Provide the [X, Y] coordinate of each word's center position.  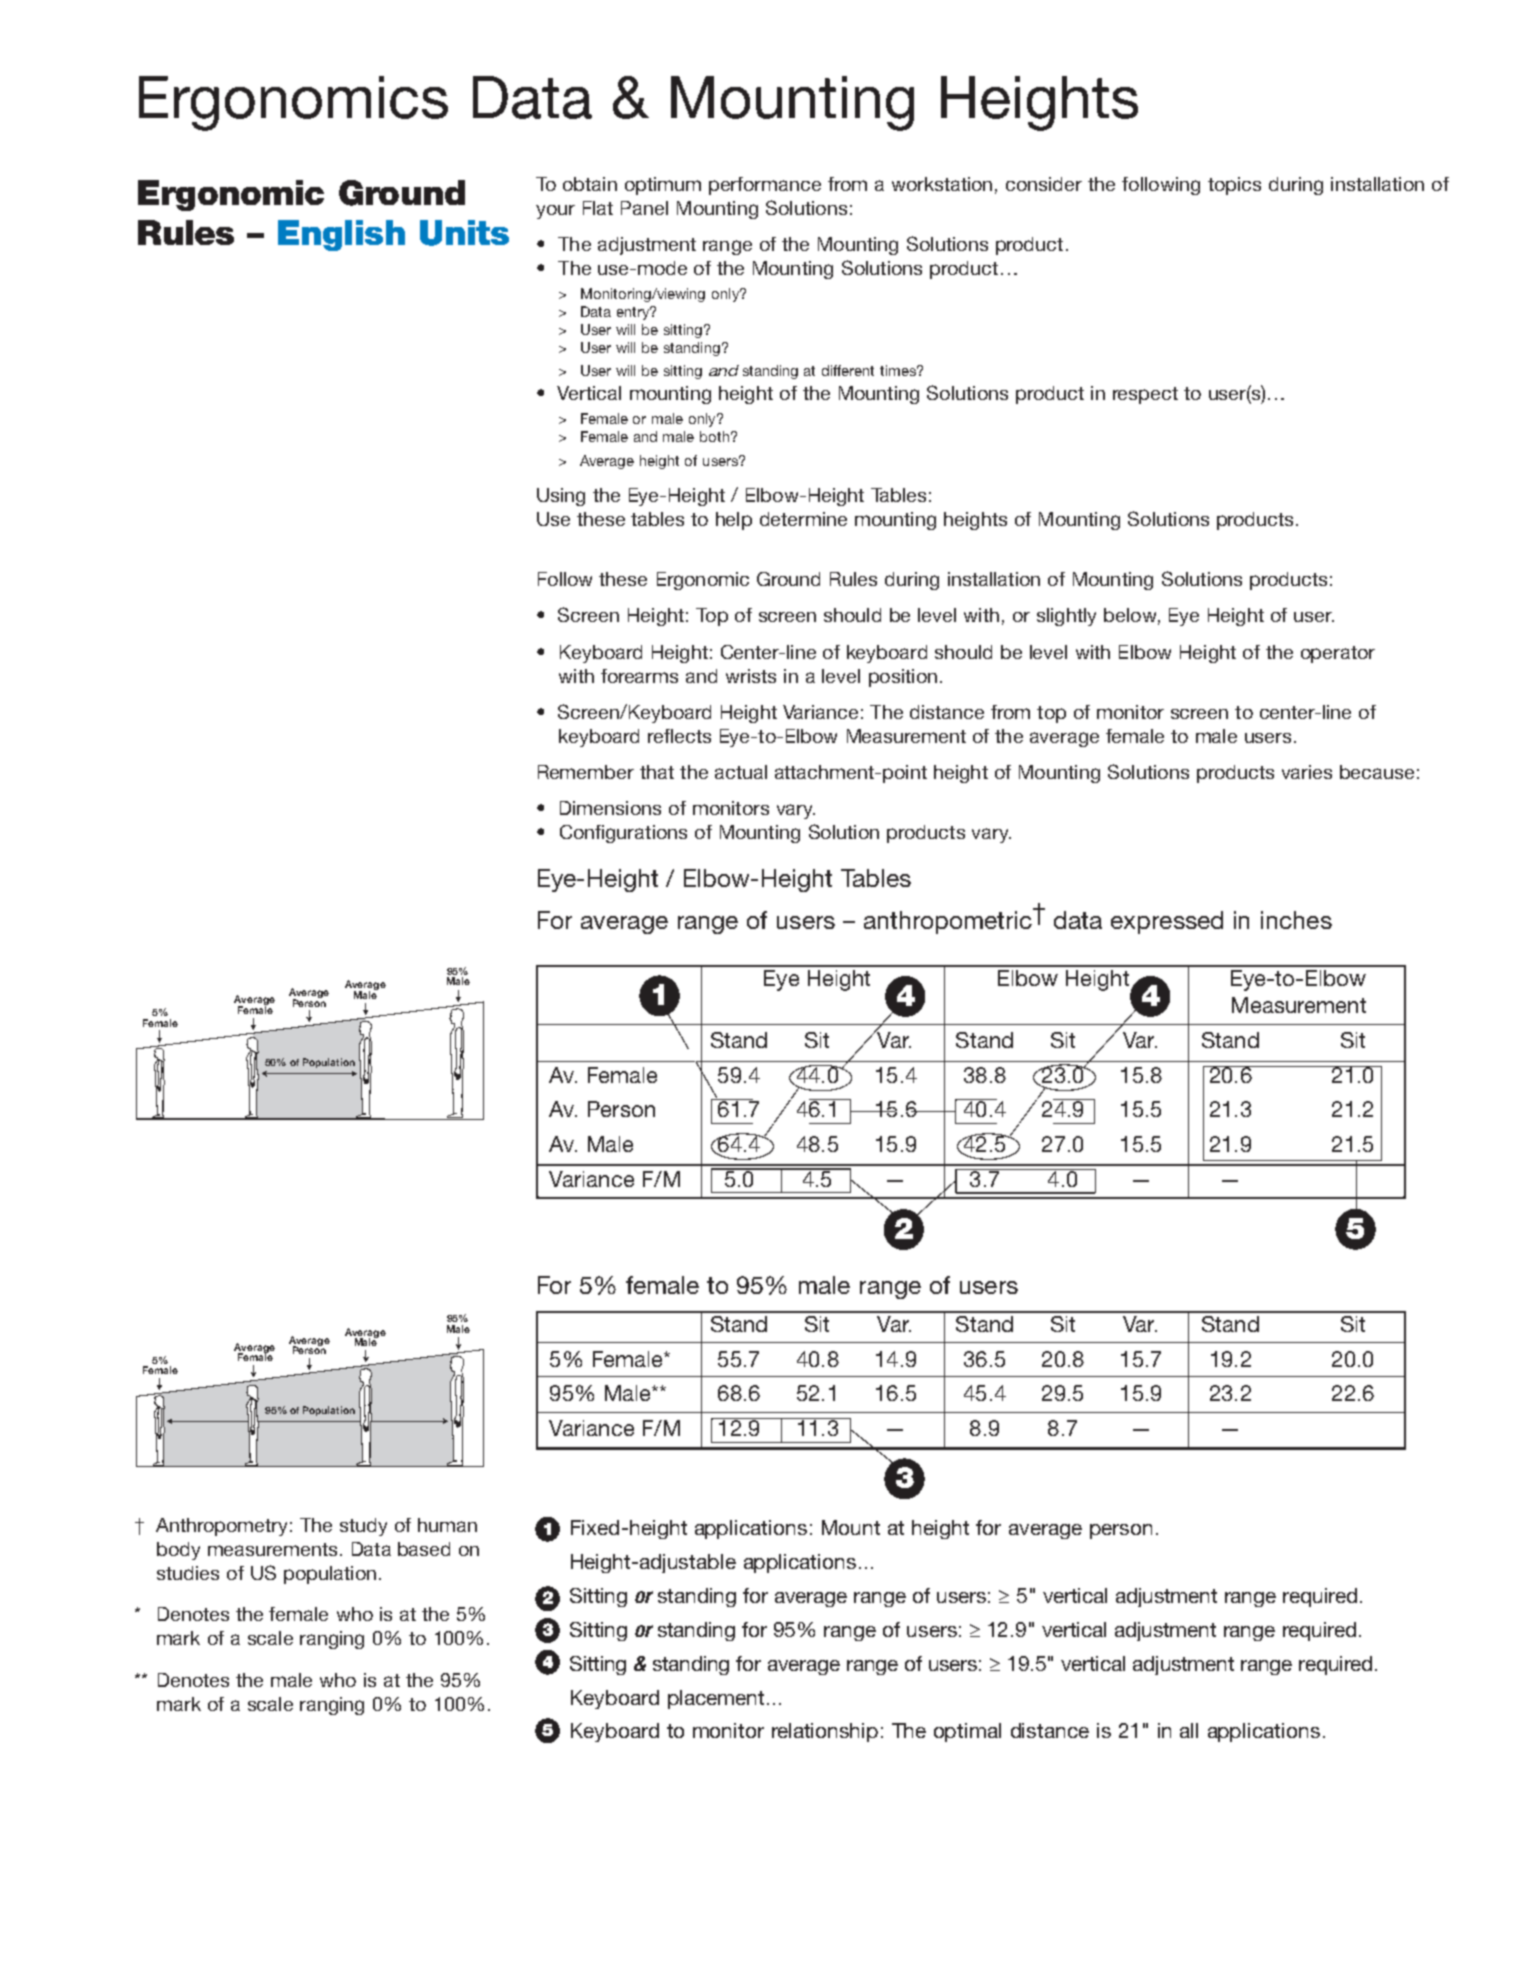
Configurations [623, 834]
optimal [967, 1732]
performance [765, 186]
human [447, 1525]
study [363, 1527]
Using [561, 497]
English [341, 235]
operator [1338, 654]
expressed [1167, 922]
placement [716, 1699]
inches [1296, 920]
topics [1234, 186]
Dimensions [610, 808]
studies [188, 1573]
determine [803, 519]
